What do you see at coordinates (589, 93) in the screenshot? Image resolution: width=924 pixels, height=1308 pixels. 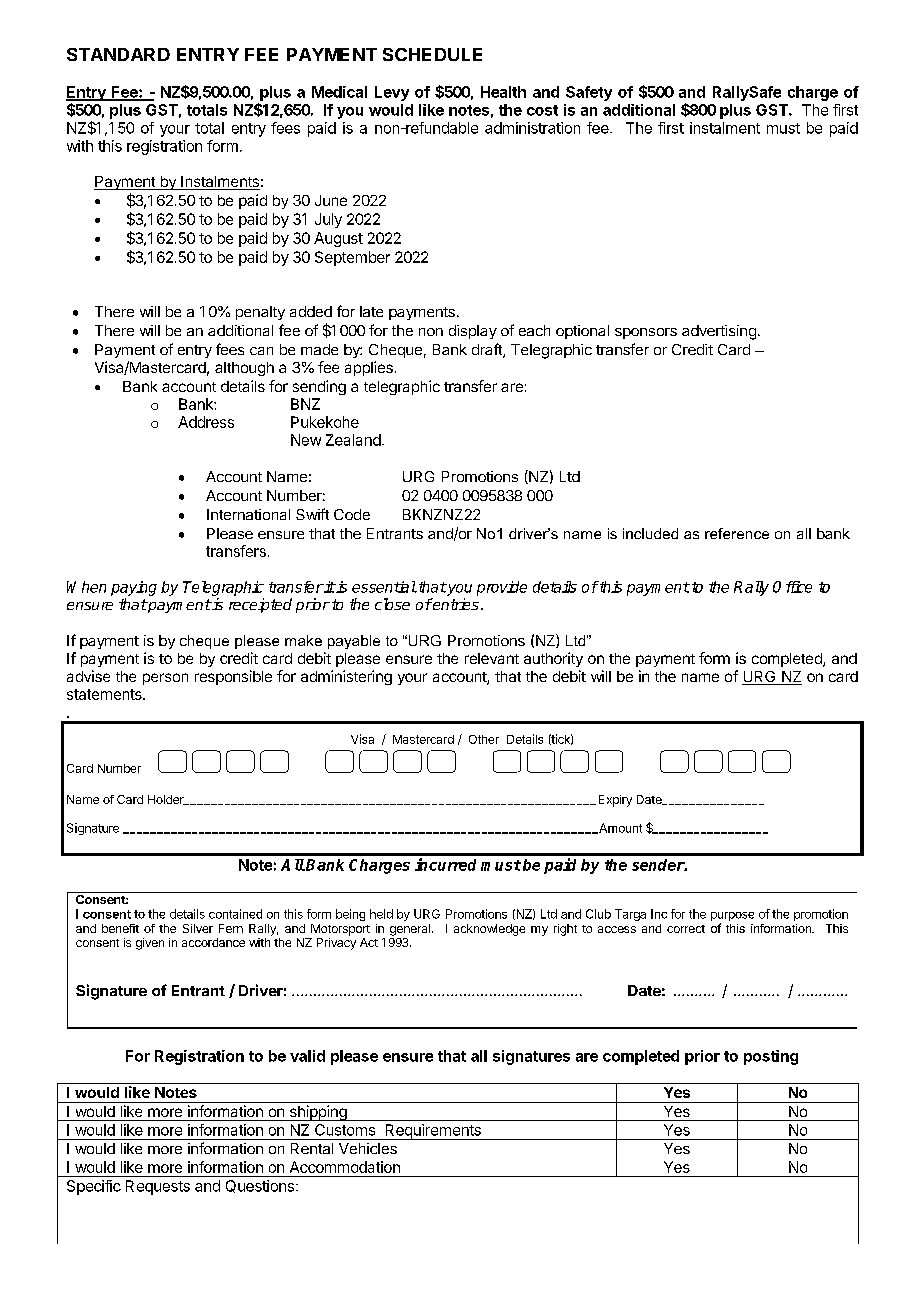 I see `Safety` at bounding box center [589, 93].
